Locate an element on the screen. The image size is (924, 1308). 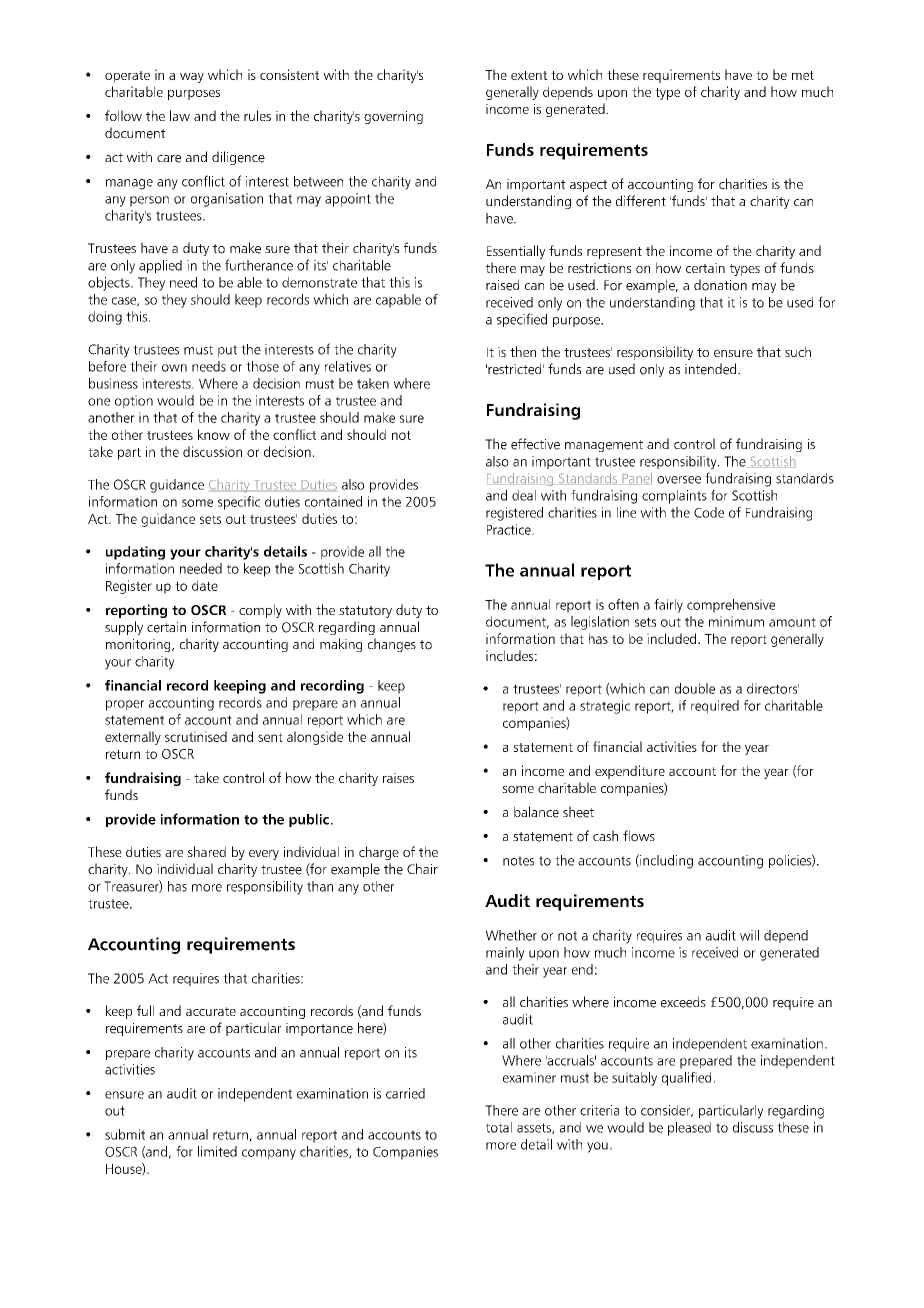
law is located at coordinates (180, 115).
